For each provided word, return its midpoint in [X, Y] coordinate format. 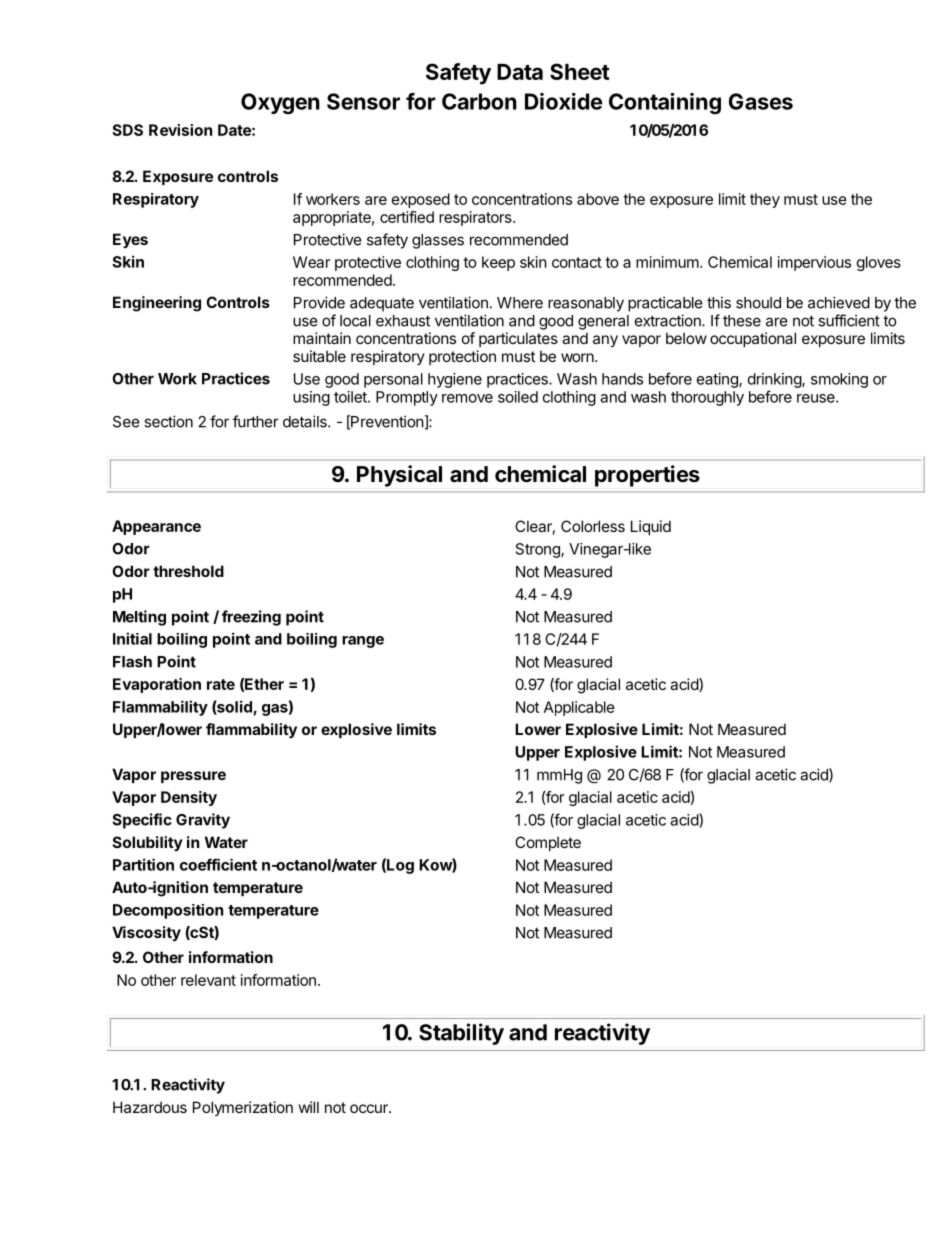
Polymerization [243, 1108]
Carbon [479, 101]
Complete [548, 843]
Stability [461, 1034]
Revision [180, 130]
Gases [761, 101]
